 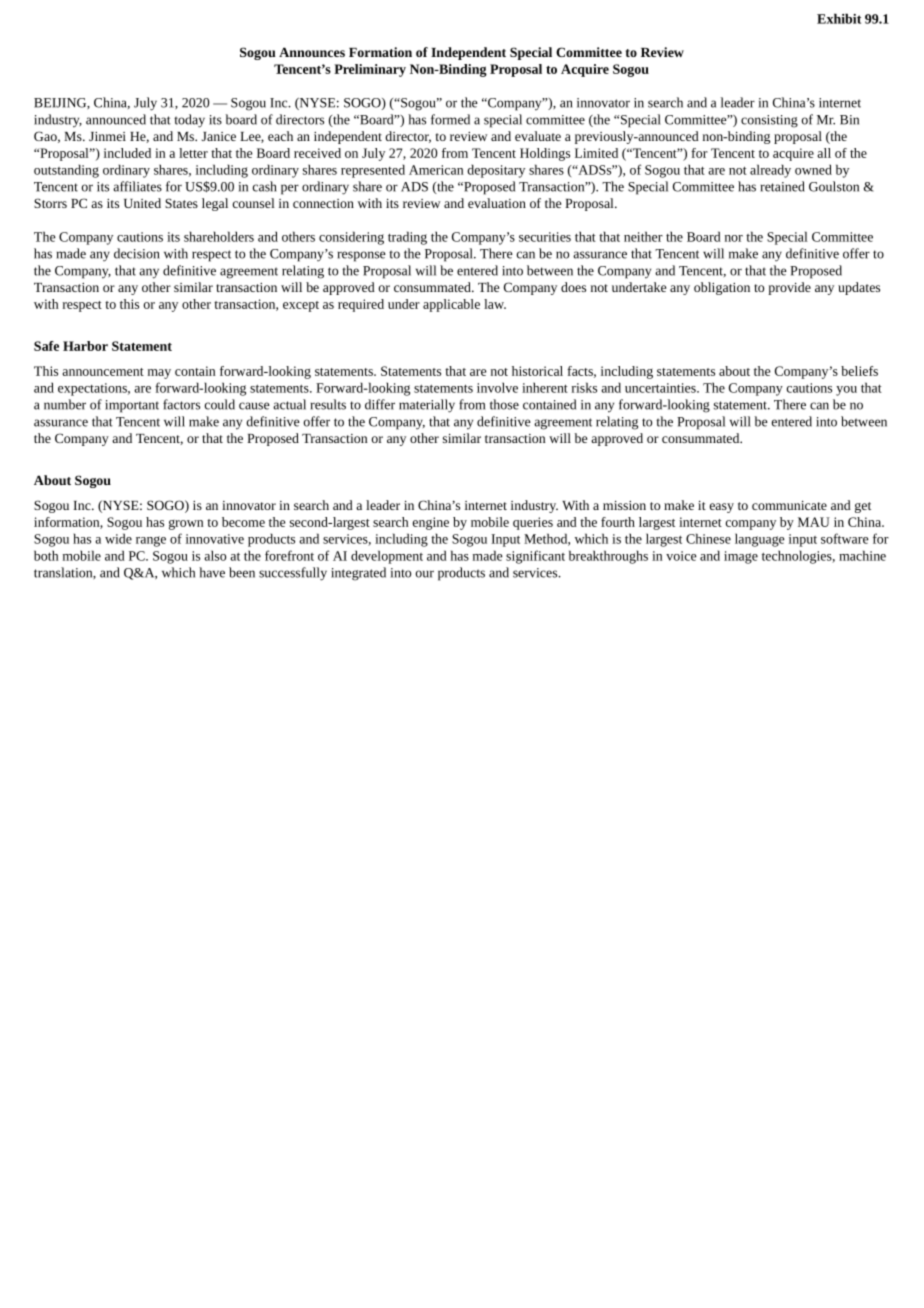 What do you see at coordinates (370, 70) in the screenshot?
I see `Preliminary` at bounding box center [370, 70].
